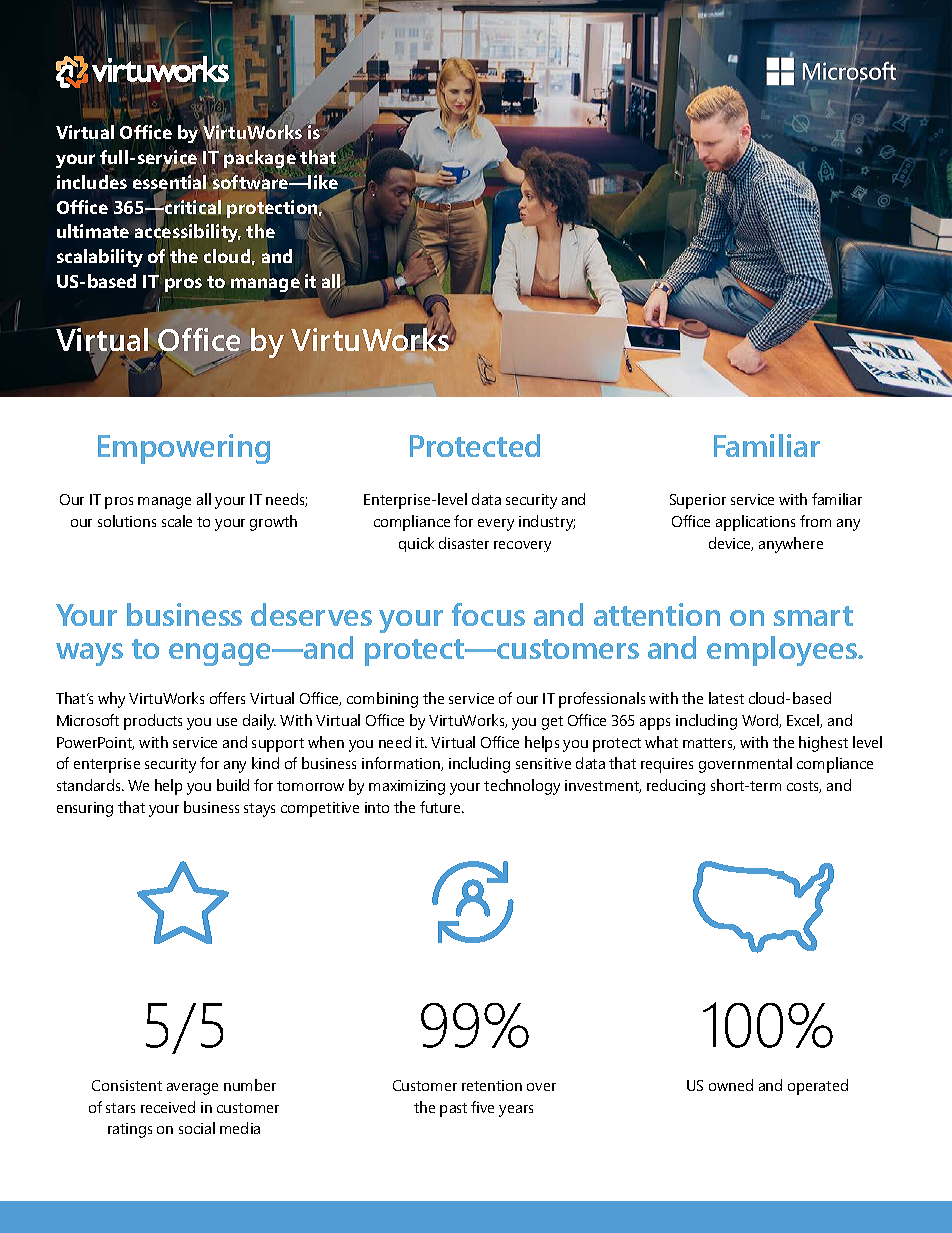 The image size is (952, 1233). I want to click on reducing, so click(676, 787).
